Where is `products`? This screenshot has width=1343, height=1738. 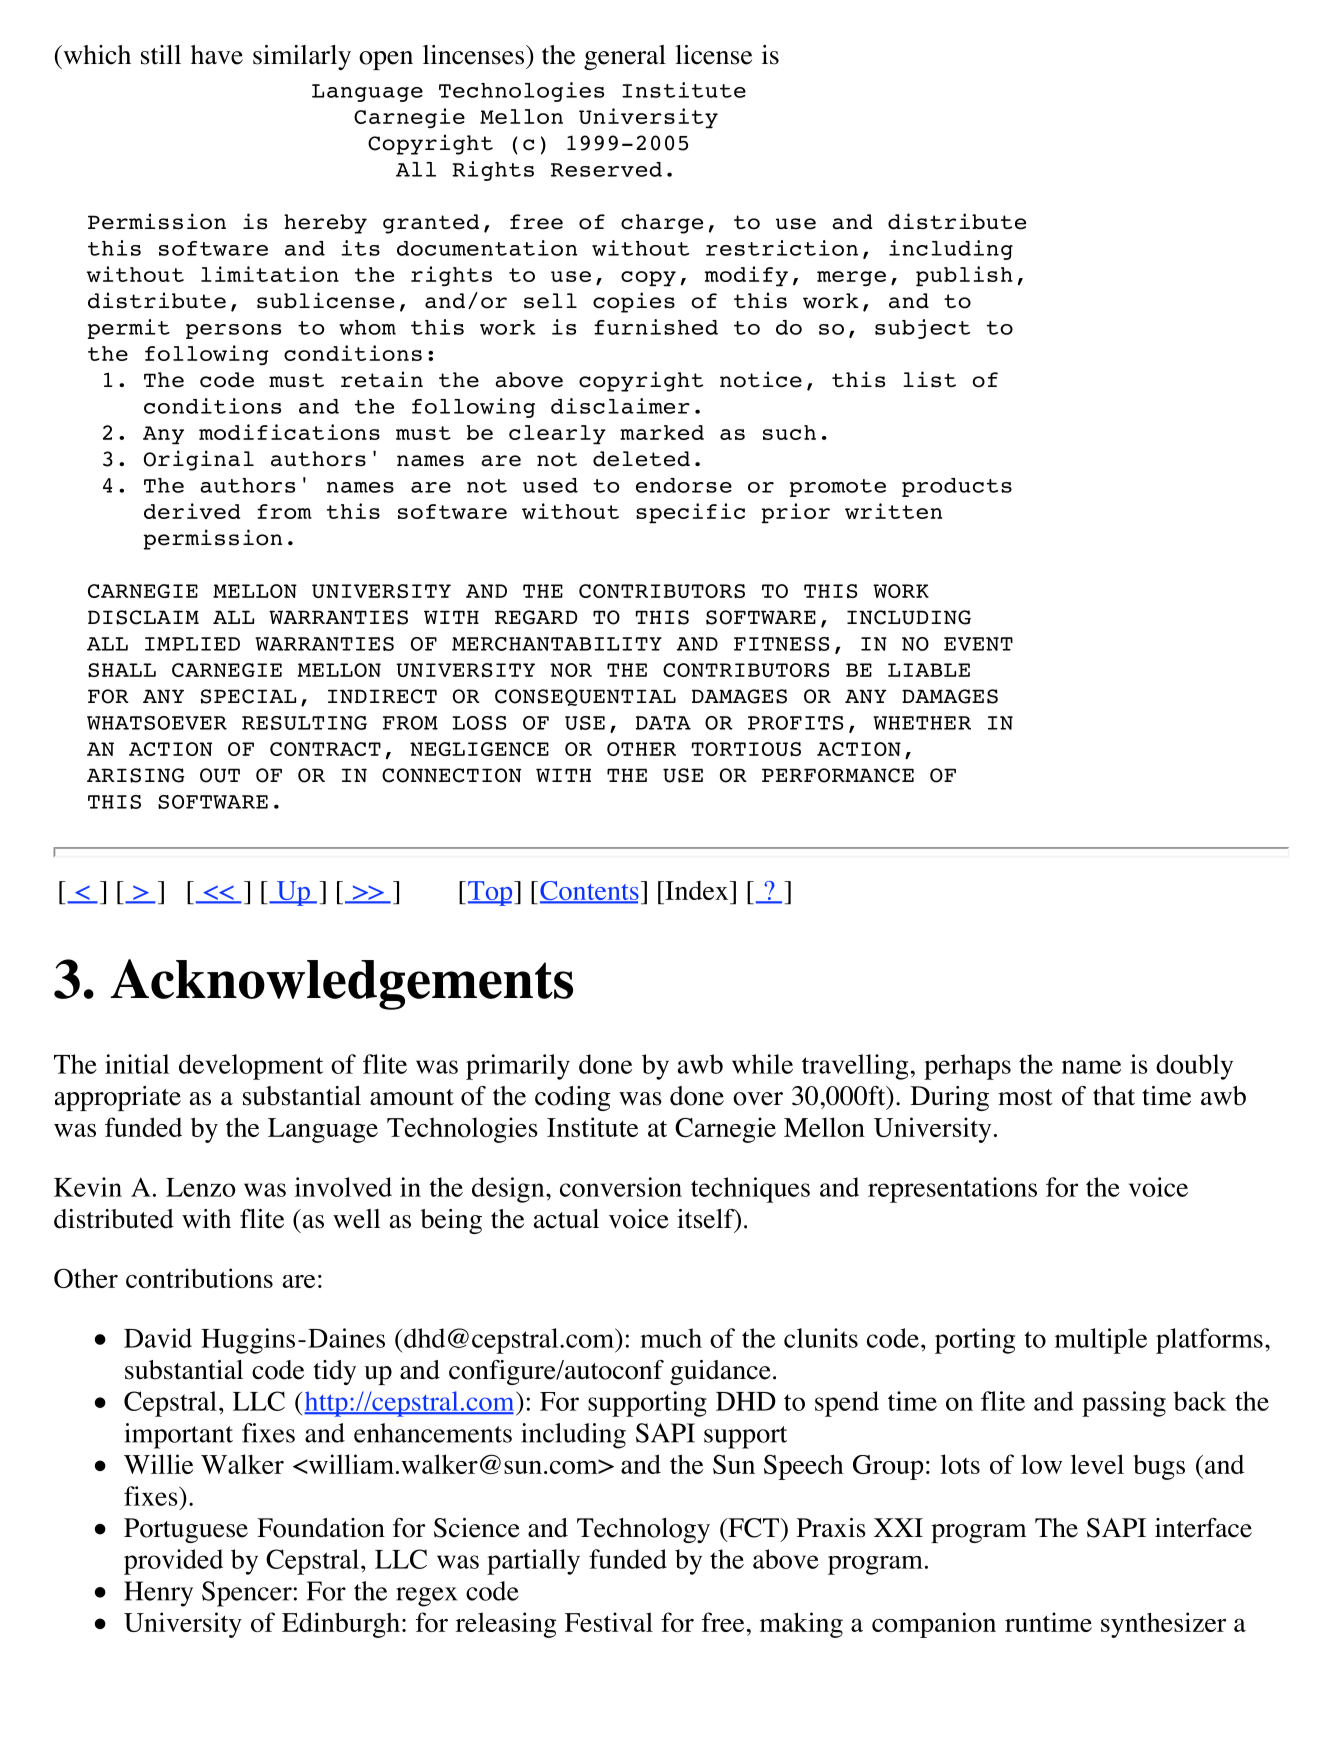
products is located at coordinates (957, 487).
